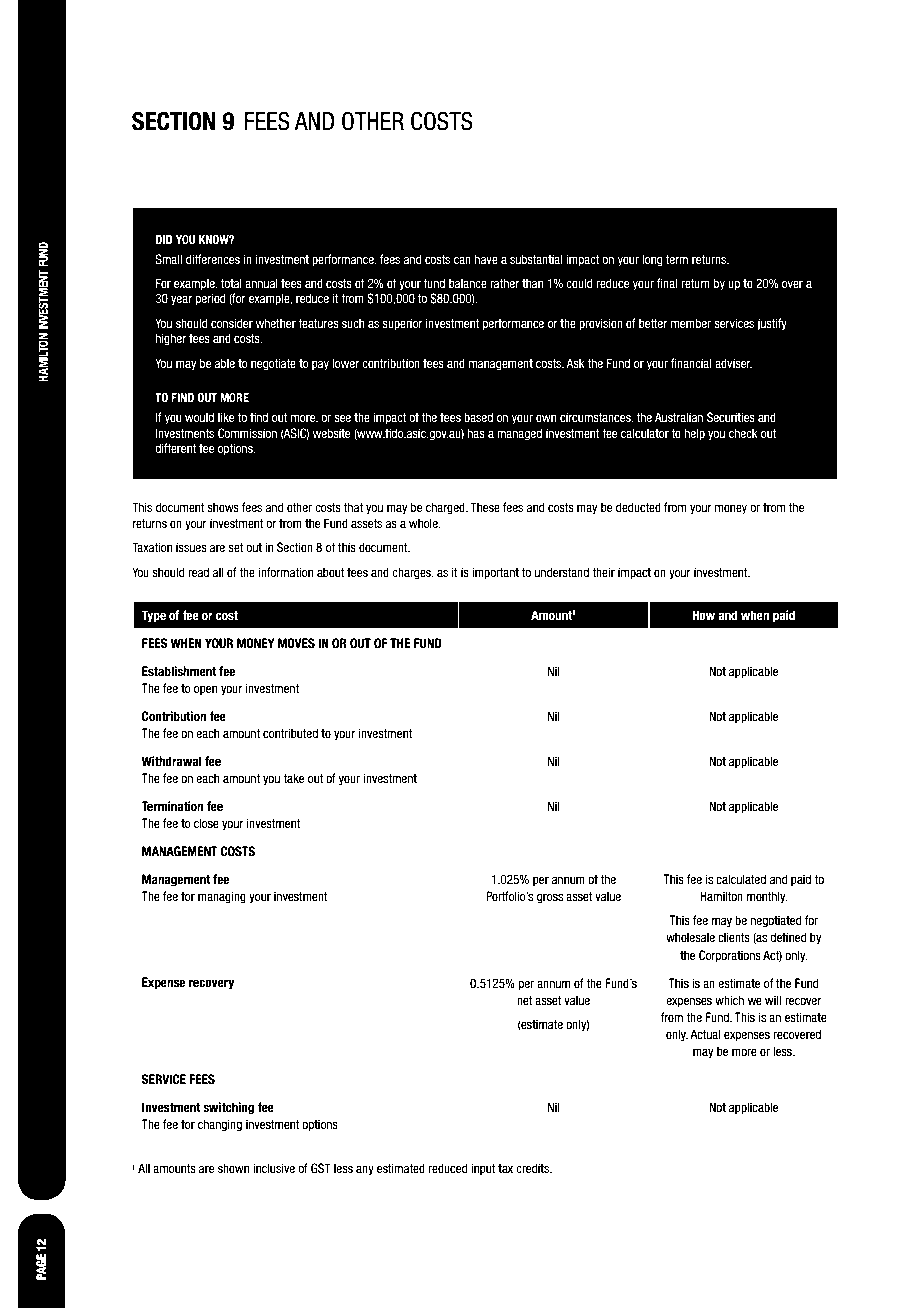 The height and width of the document is (1308, 924). I want to click on important, so click(495, 573).
